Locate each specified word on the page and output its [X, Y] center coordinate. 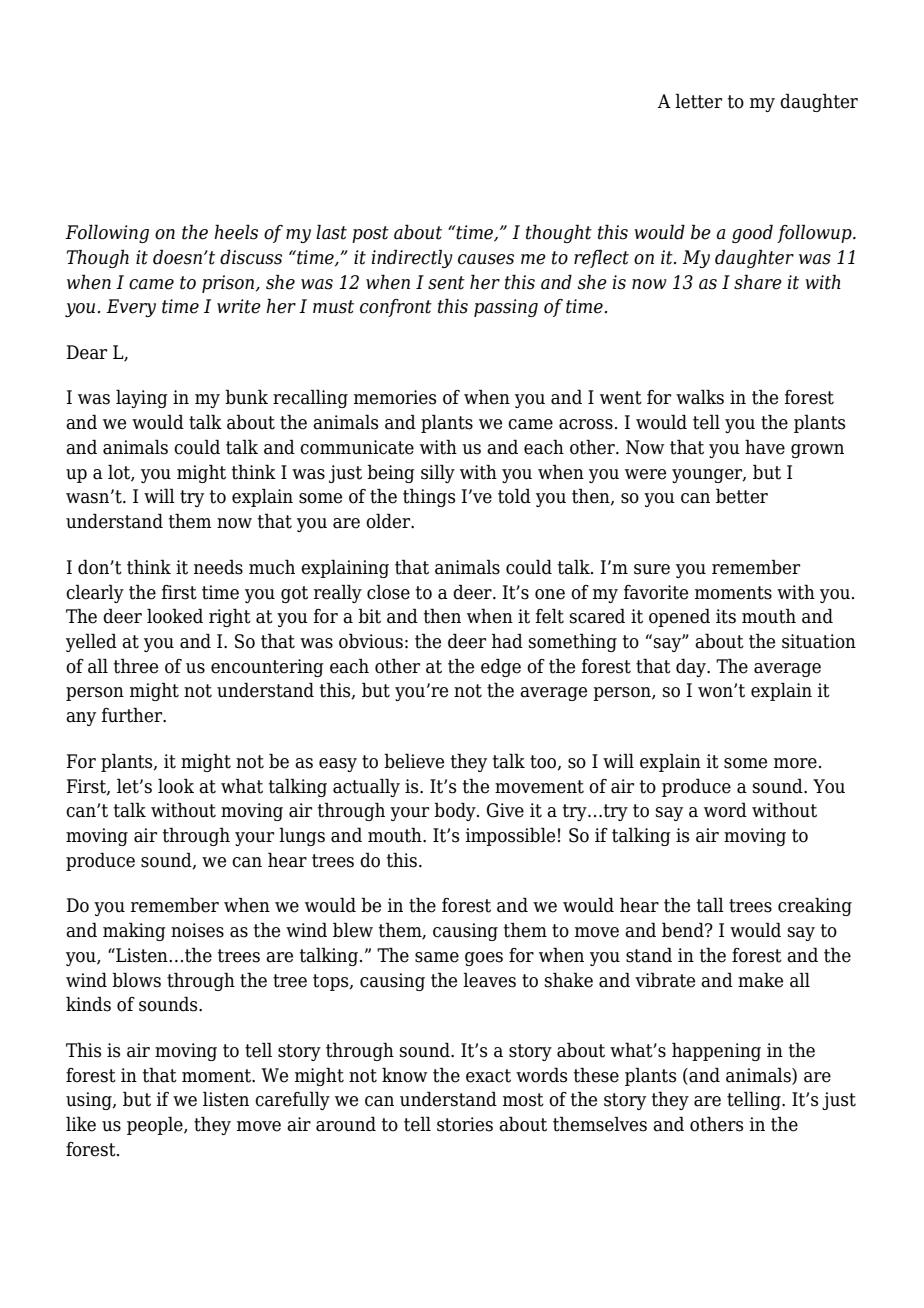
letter [698, 101]
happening [716, 1051]
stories [465, 1124]
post [370, 234]
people [156, 1125]
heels [236, 232]
